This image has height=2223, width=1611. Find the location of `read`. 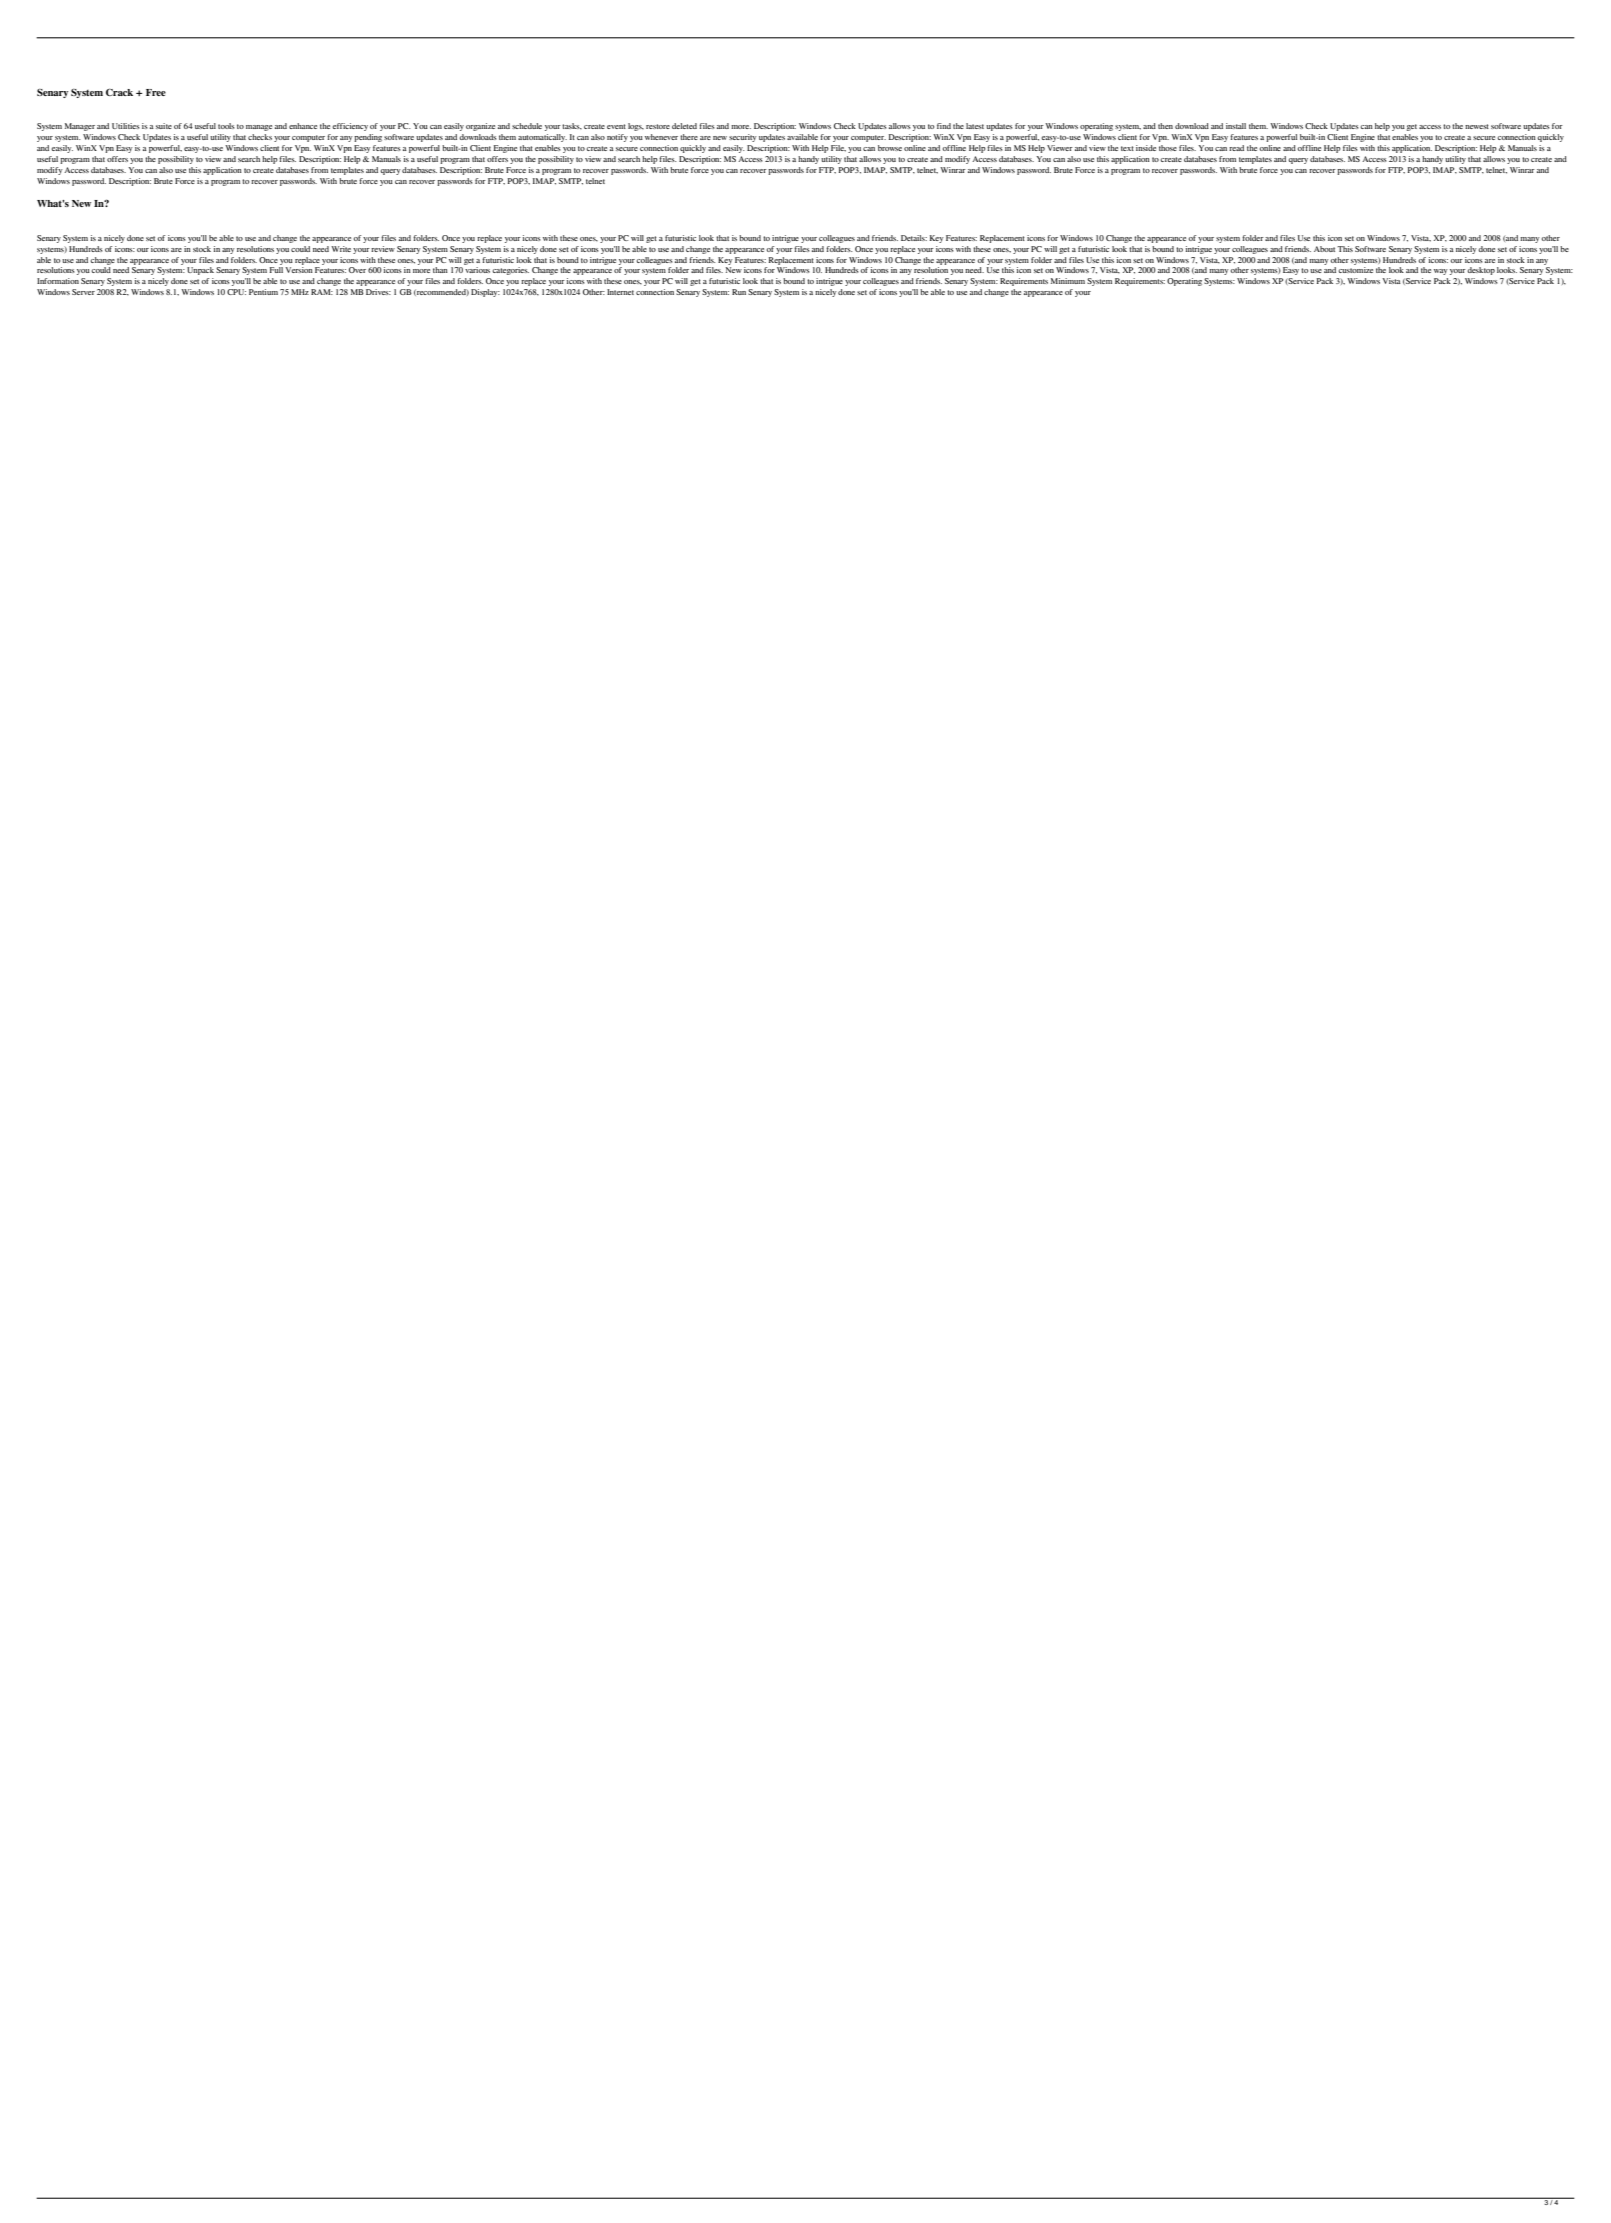

read is located at coordinates (1236, 148).
